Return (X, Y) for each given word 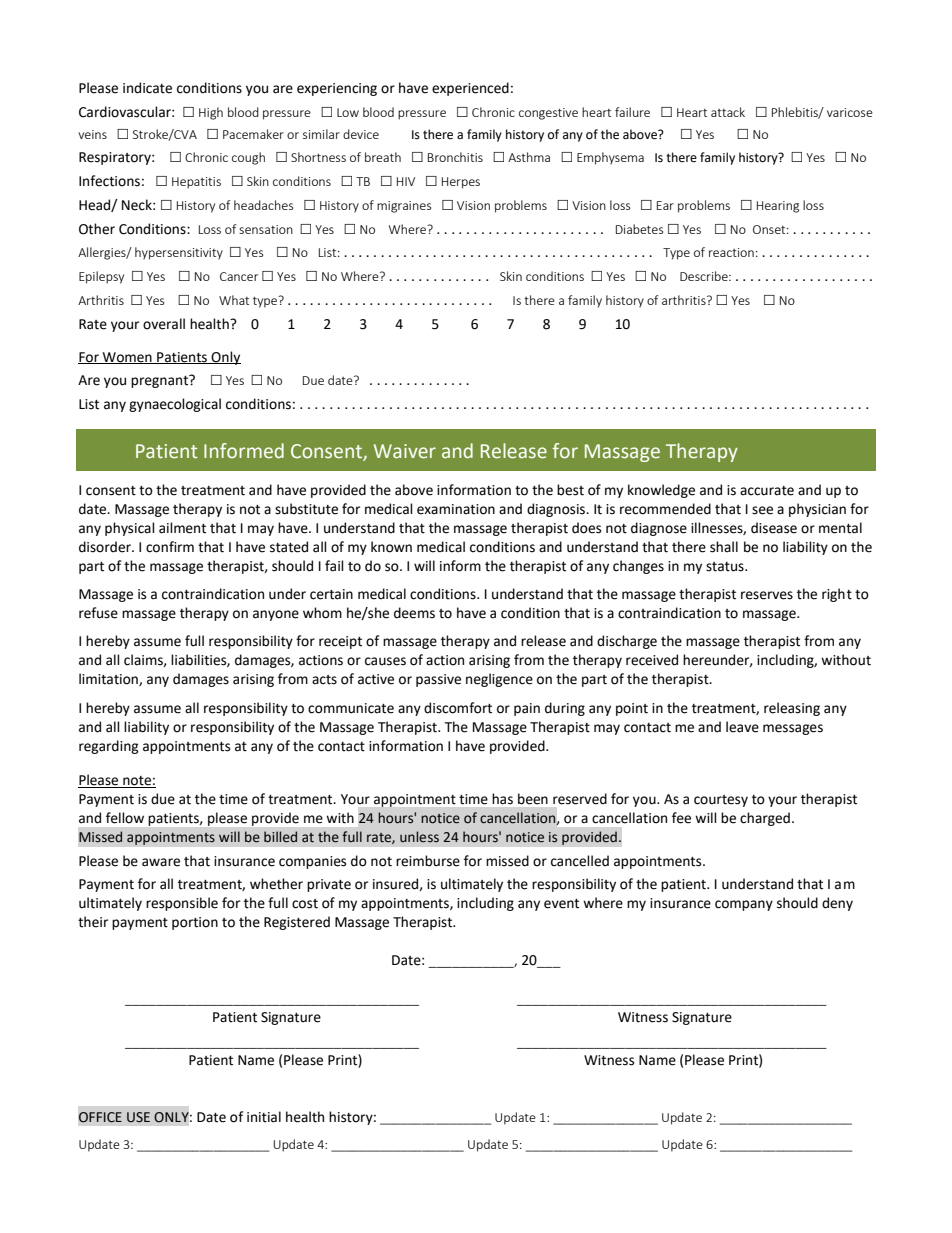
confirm (170, 547)
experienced (470, 89)
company (744, 905)
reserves (767, 595)
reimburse (428, 861)
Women (127, 358)
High (211, 113)
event (561, 904)
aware (161, 862)
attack (728, 112)
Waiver (405, 451)
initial (264, 1117)
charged (765, 819)
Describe (705, 276)
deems (414, 613)
